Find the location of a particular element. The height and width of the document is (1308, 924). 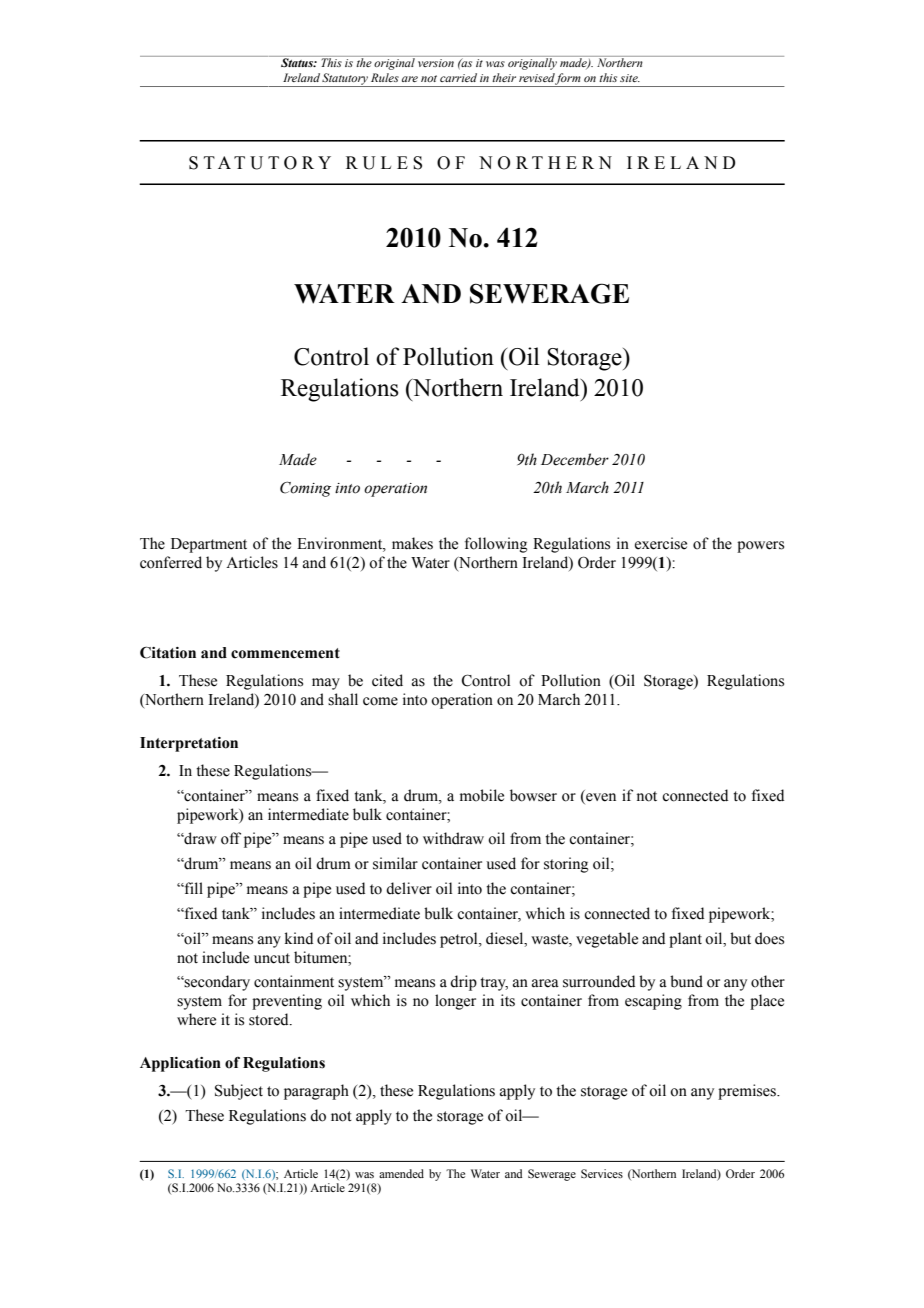

carried is located at coordinates (458, 77).
